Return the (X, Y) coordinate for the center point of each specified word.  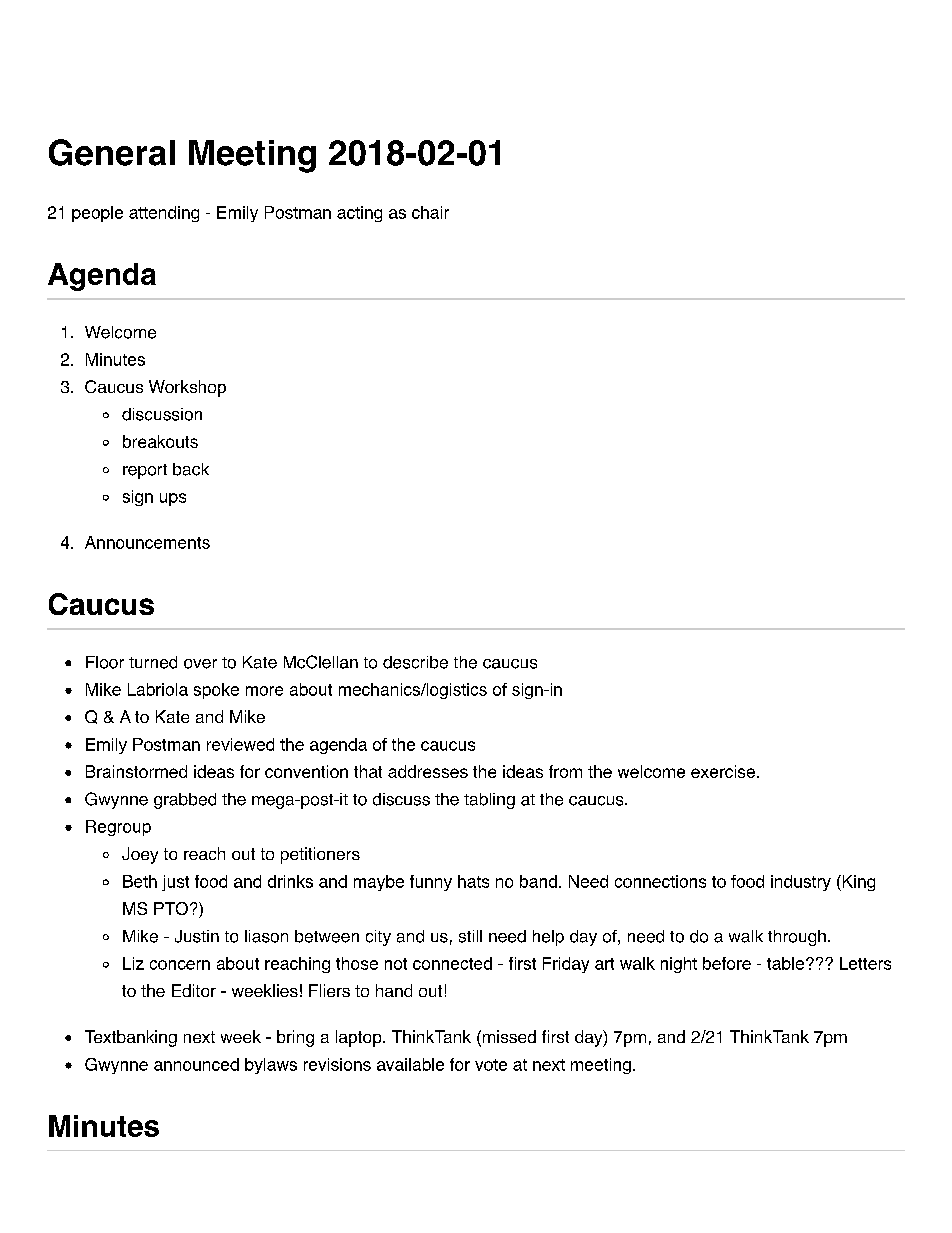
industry (801, 883)
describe (415, 662)
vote (491, 1065)
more (264, 691)
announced (196, 1064)
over (200, 664)
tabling (489, 801)
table (785, 963)
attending (164, 214)
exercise (723, 771)
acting (359, 214)
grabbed (185, 801)
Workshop (187, 388)
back (191, 469)
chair (430, 212)
